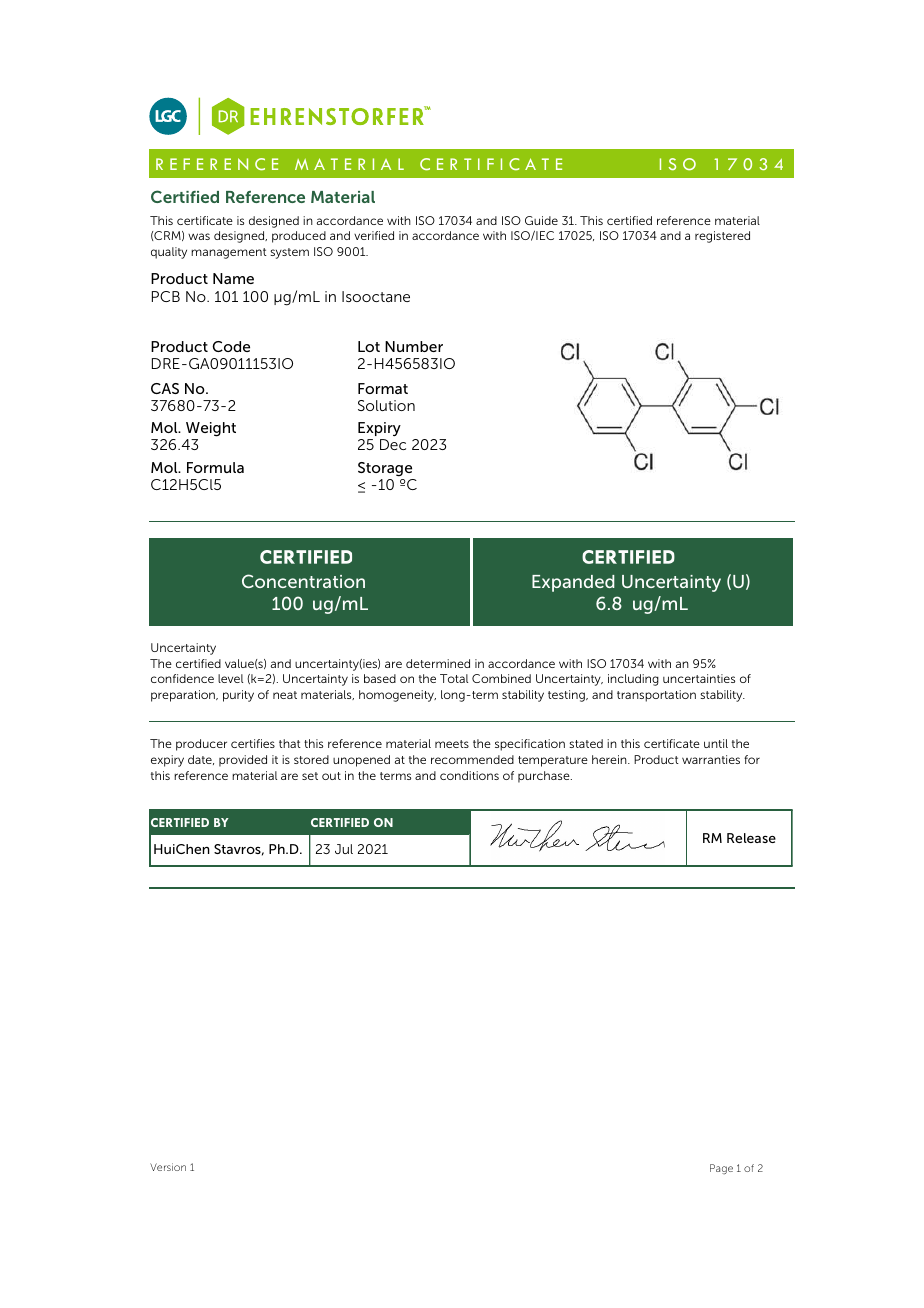  I want to click on Concentration, so click(303, 581).
